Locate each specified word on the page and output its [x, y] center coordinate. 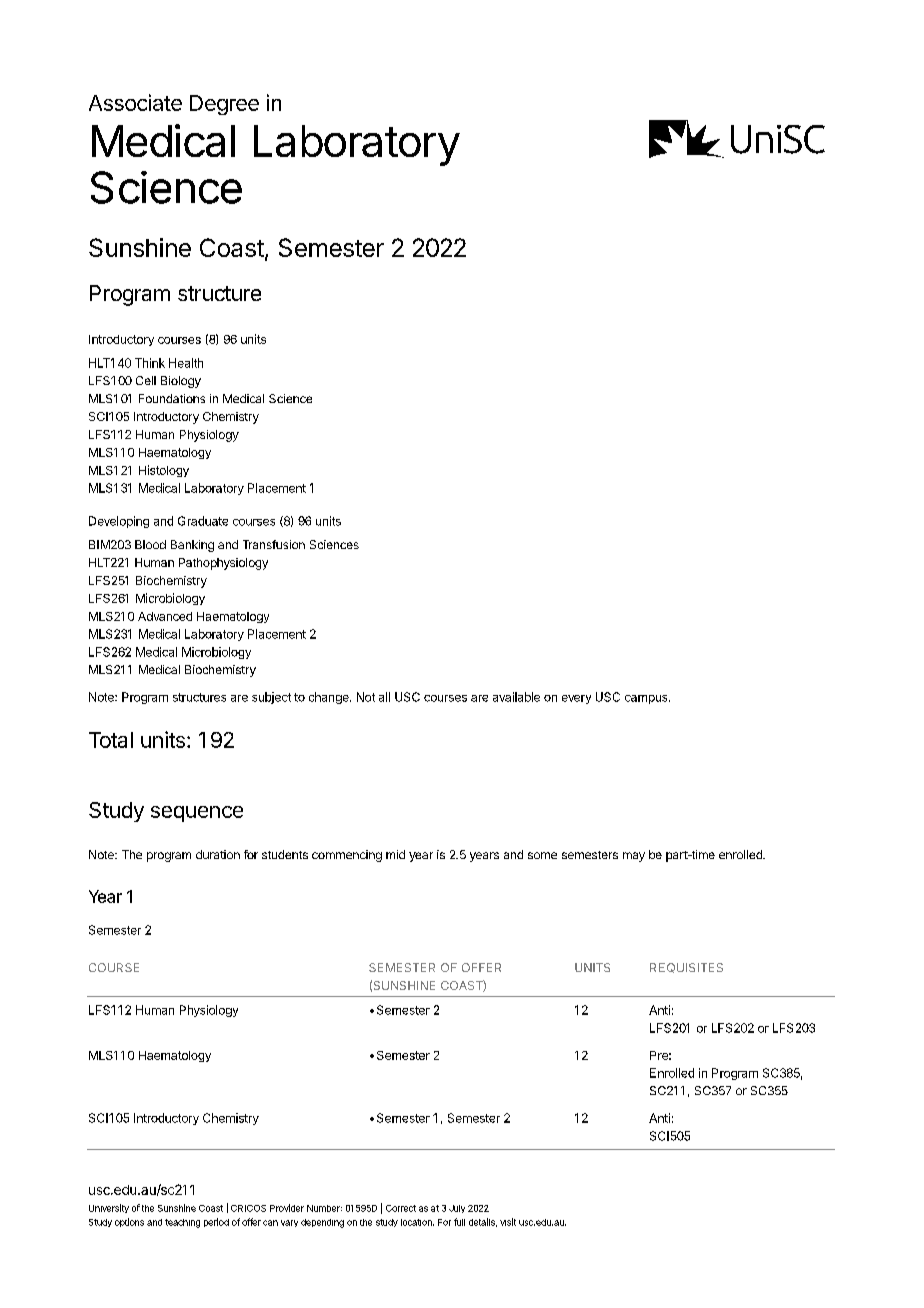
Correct [401, 1208]
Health [186, 363]
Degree [224, 105]
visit [508, 1222]
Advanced [165, 616]
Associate [135, 102]
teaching [182, 1223]
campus [647, 699]
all [384, 697]
